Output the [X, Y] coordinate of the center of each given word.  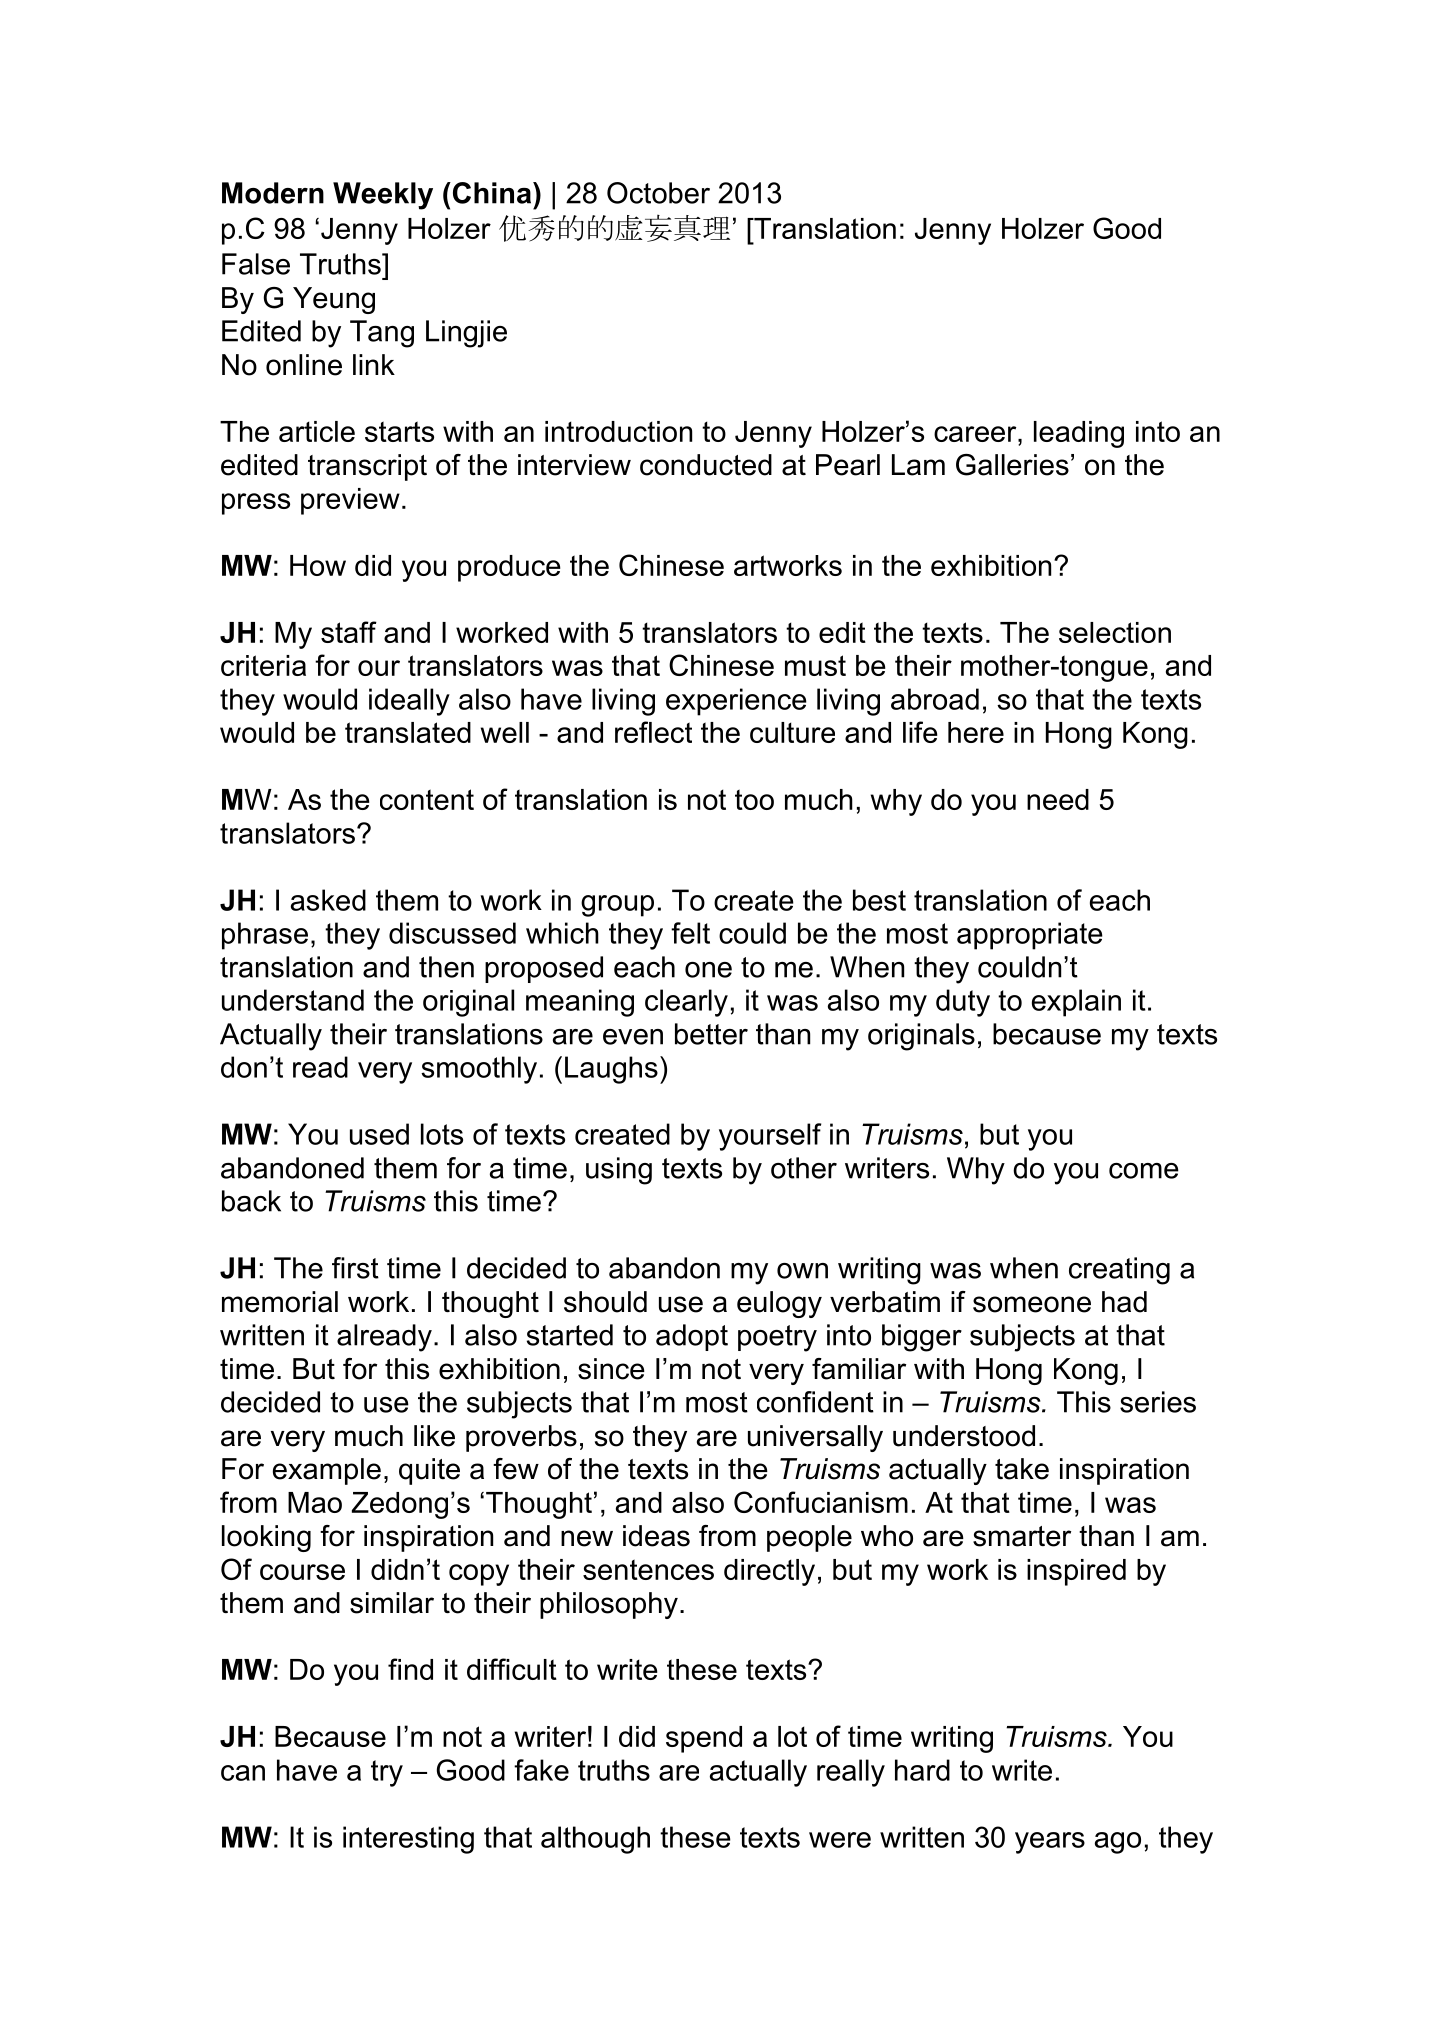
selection [1115, 632]
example [327, 1471]
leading [1079, 434]
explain [1076, 1003]
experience [736, 702]
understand [293, 1000]
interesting [408, 1840]
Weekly [383, 196]
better [711, 1034]
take [1022, 1469]
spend [704, 1739]
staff [349, 632]
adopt [692, 1337]
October [658, 193]
